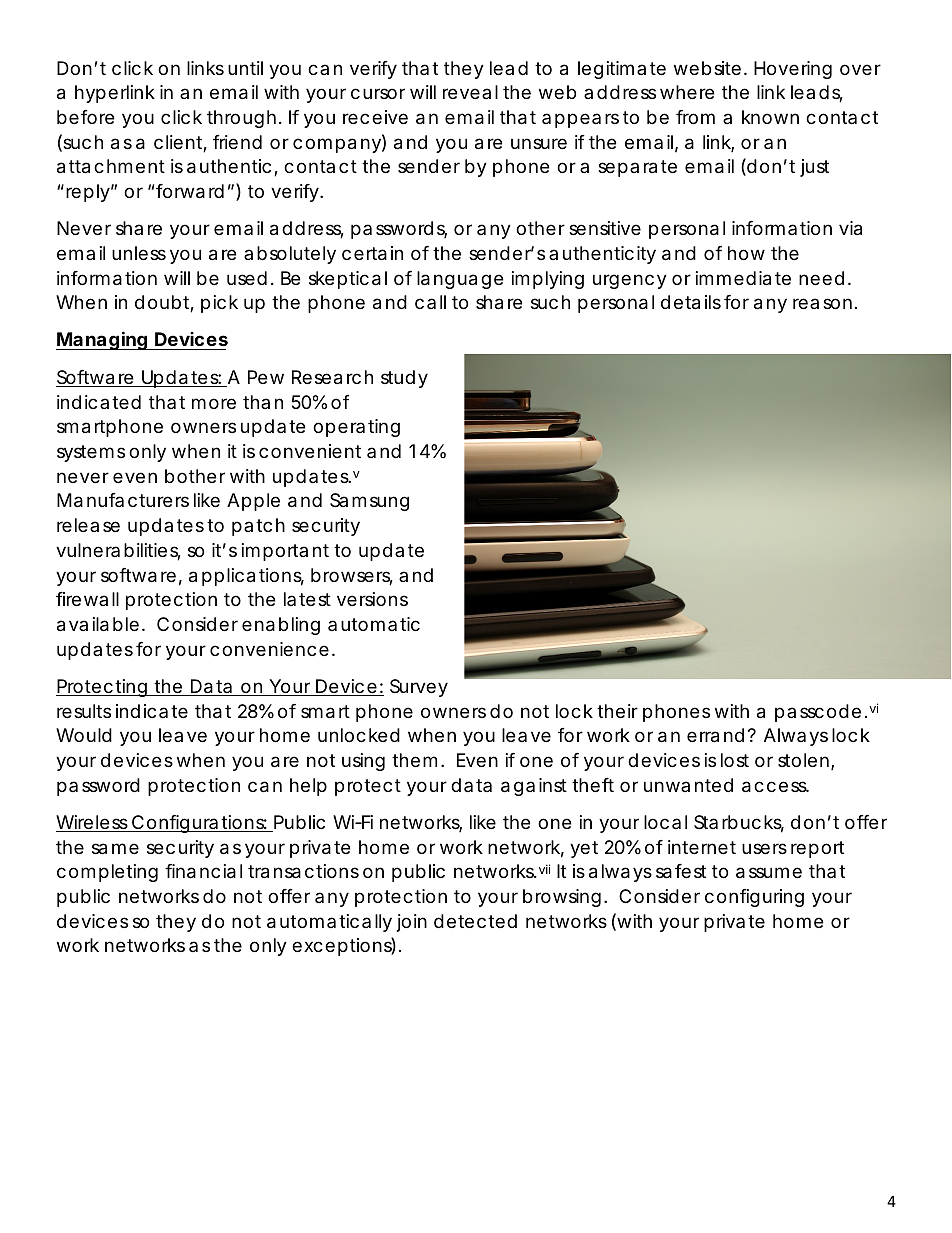  What do you see at coordinates (369, 502) in the screenshot?
I see `Samsung` at bounding box center [369, 502].
